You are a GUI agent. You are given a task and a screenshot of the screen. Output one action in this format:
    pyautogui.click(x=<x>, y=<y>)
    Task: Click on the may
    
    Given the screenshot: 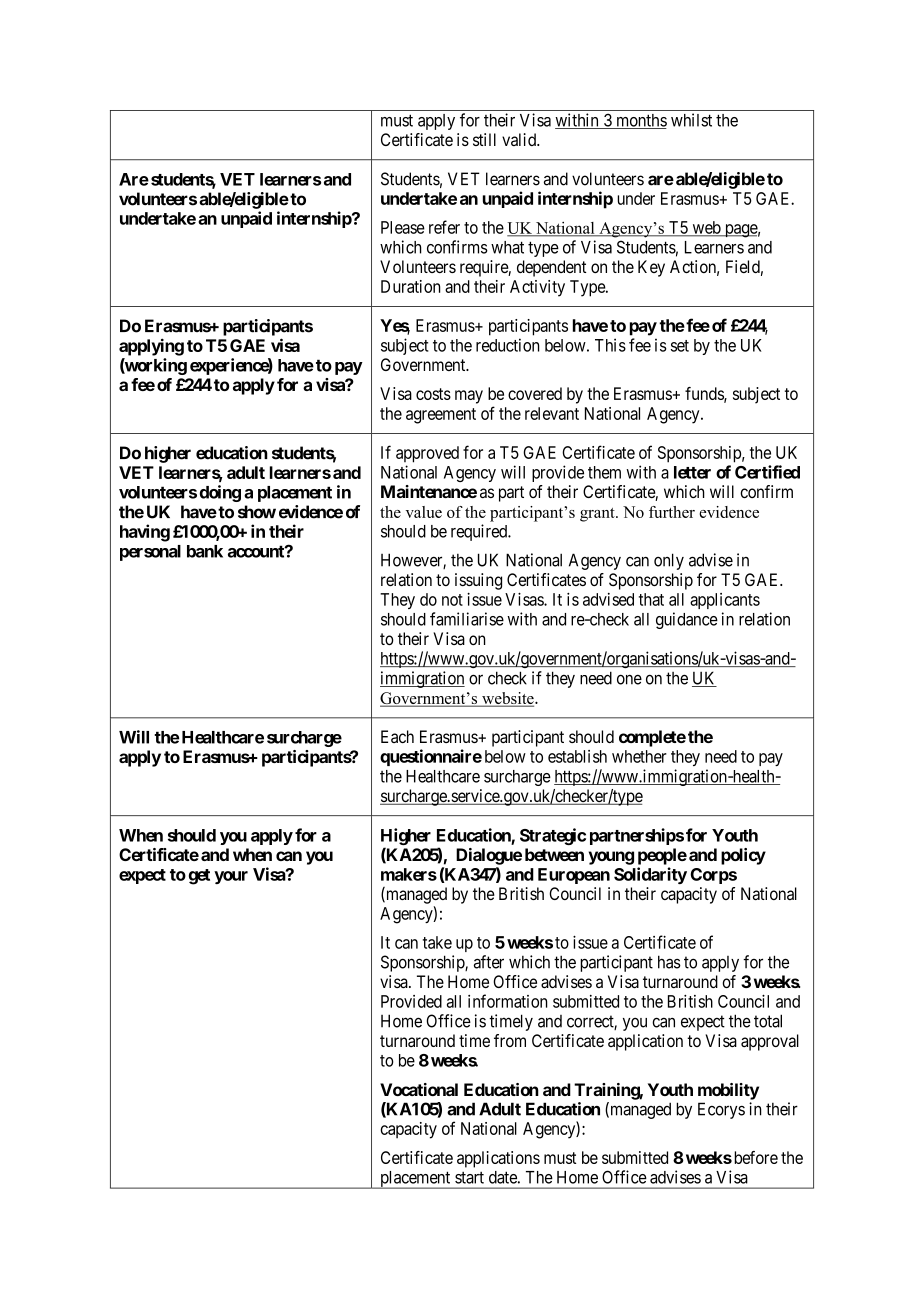 What is the action you would take?
    pyautogui.click(x=469, y=397)
